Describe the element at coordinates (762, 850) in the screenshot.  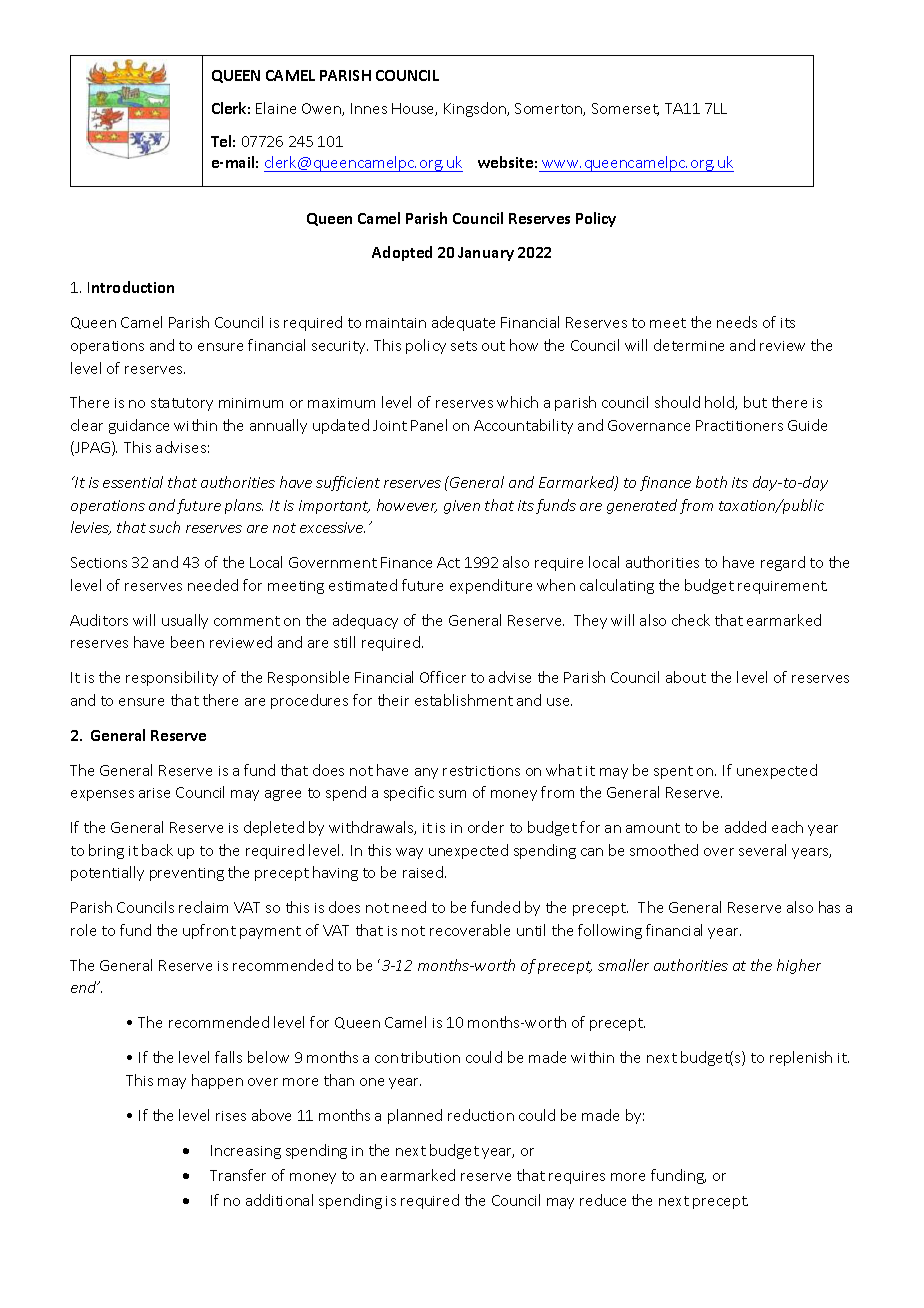
I see `several` at that location.
